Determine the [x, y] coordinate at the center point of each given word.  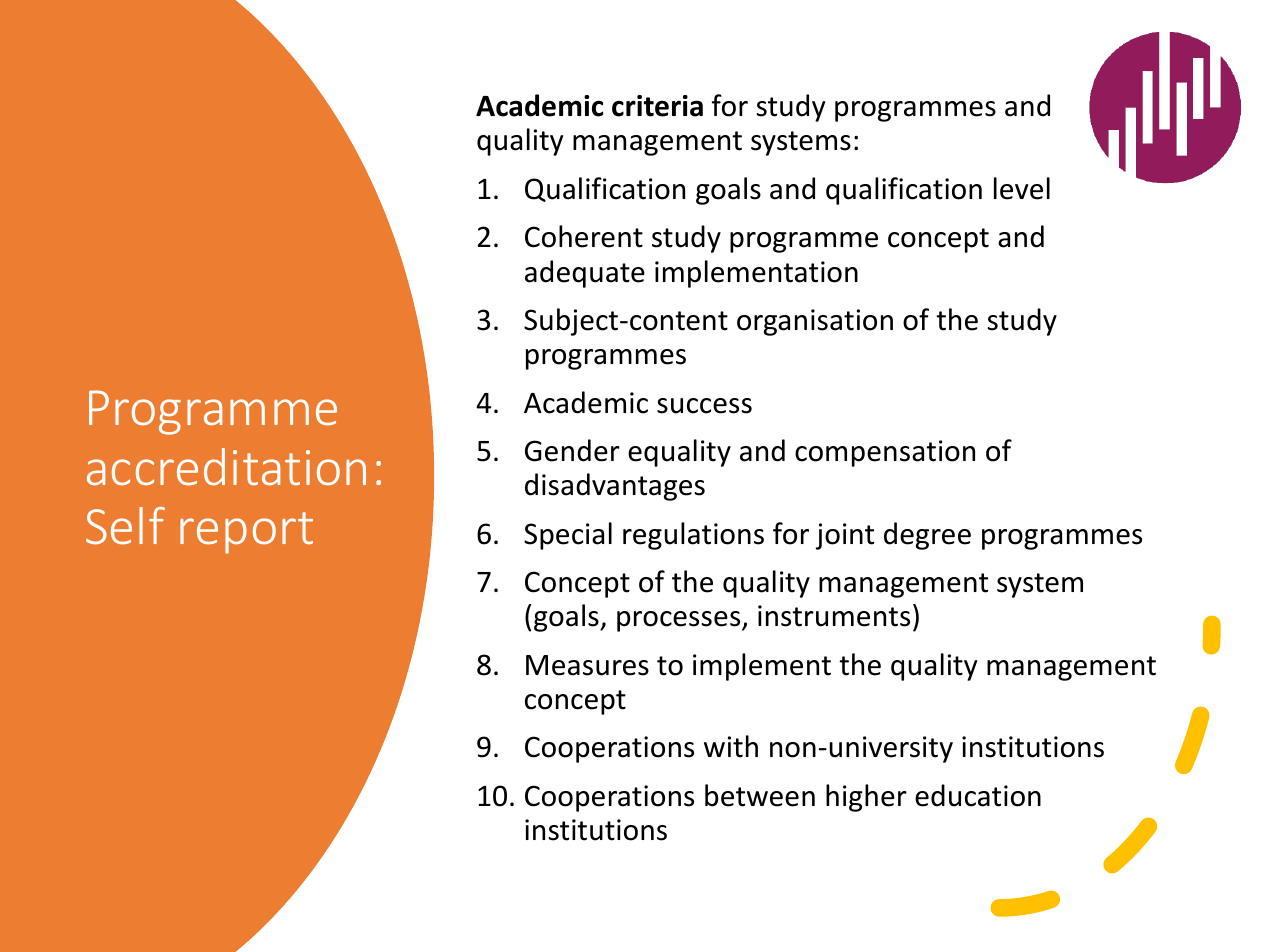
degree [927, 536]
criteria [657, 106]
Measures [587, 665]
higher [866, 798]
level [1022, 188]
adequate [585, 274]
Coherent [584, 236]
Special [568, 536]
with [731, 746]
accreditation [226, 467]
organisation [815, 322]
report [246, 533]
